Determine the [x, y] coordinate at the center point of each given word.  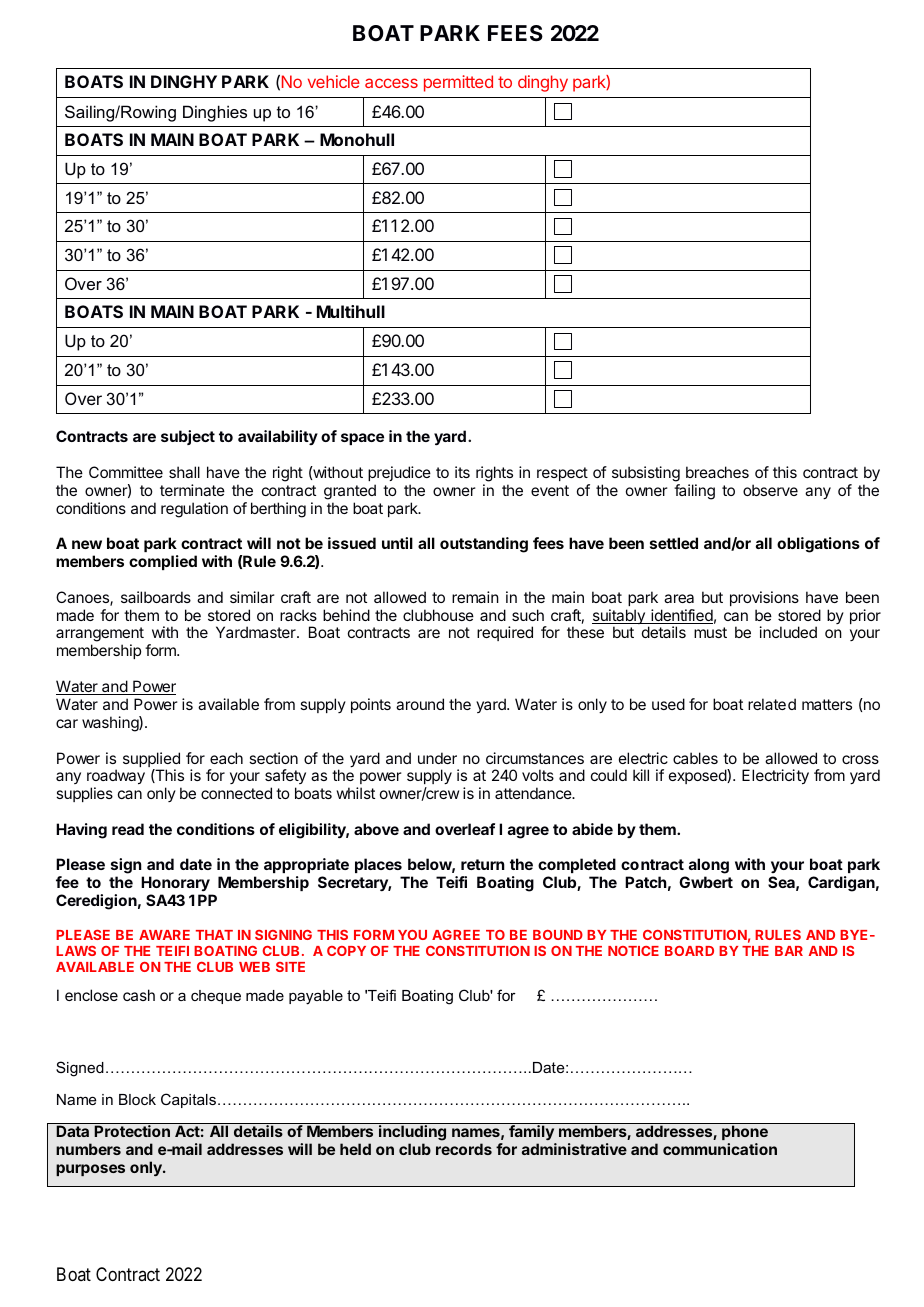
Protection [132, 1131]
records [464, 1149]
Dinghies [215, 113]
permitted [458, 83]
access [391, 83]
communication [720, 1149]
